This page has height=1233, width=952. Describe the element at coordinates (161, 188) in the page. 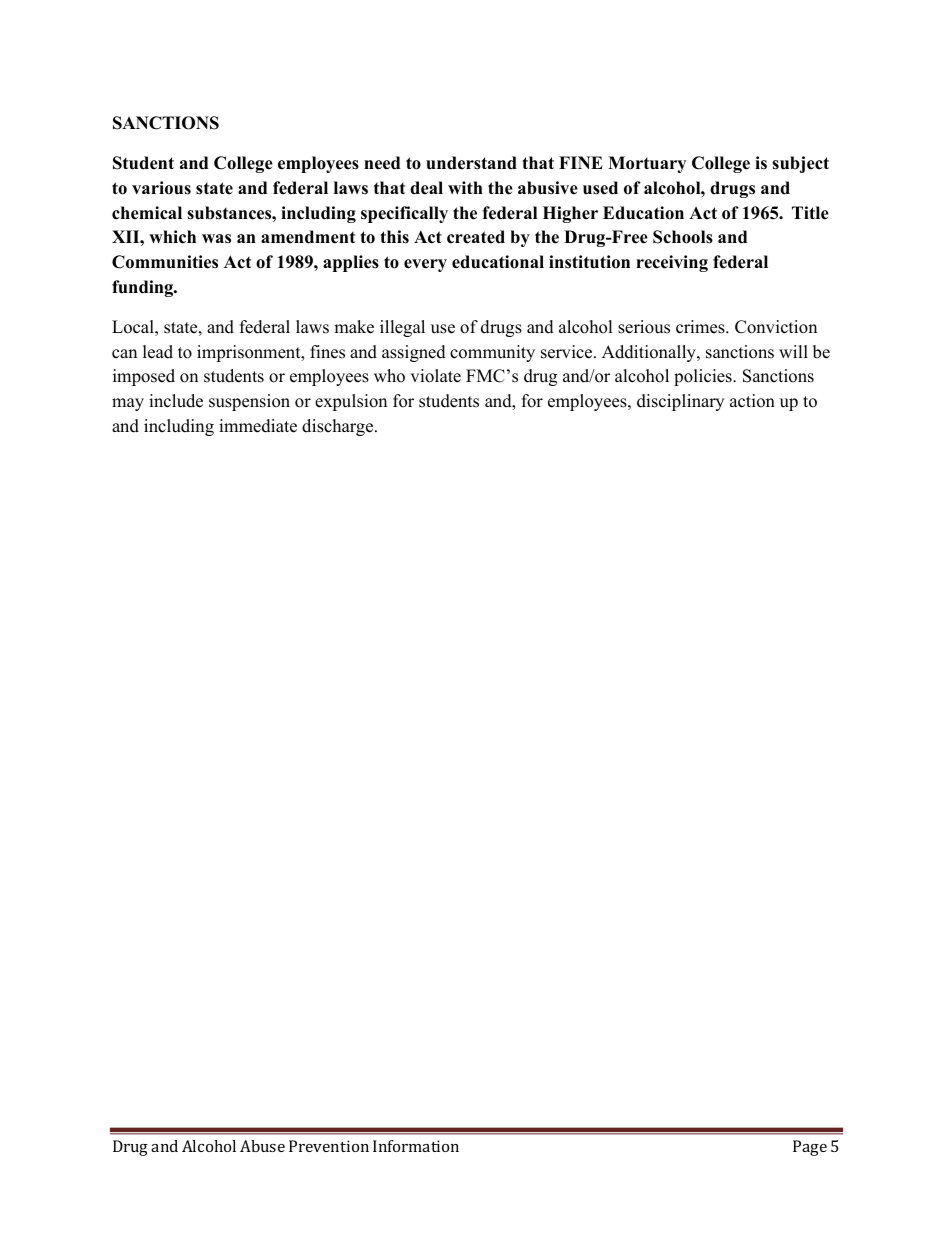

I see `various` at that location.
